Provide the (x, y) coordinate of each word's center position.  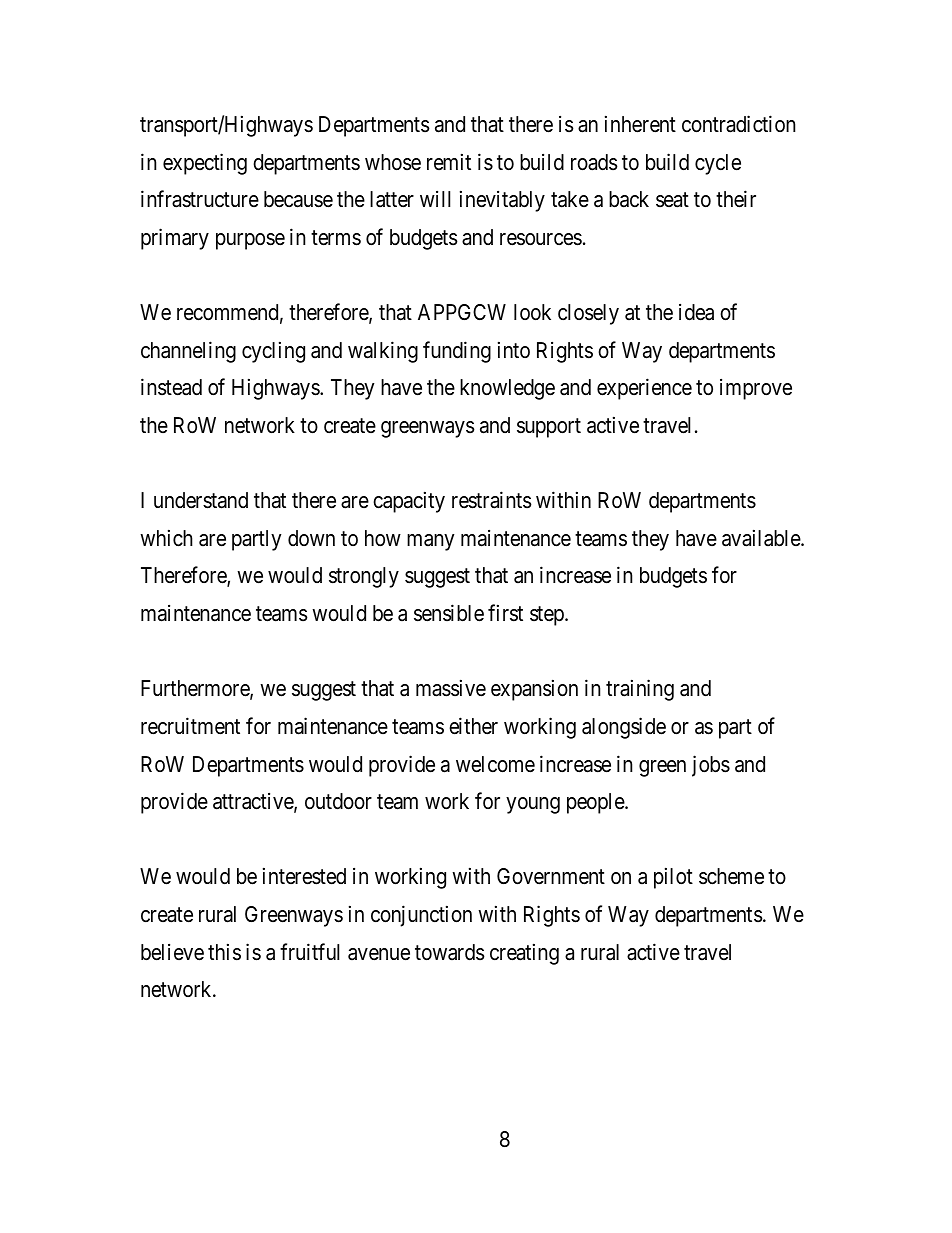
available (762, 538)
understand (201, 500)
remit (449, 161)
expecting (205, 164)
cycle (718, 164)
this (224, 952)
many (430, 542)
